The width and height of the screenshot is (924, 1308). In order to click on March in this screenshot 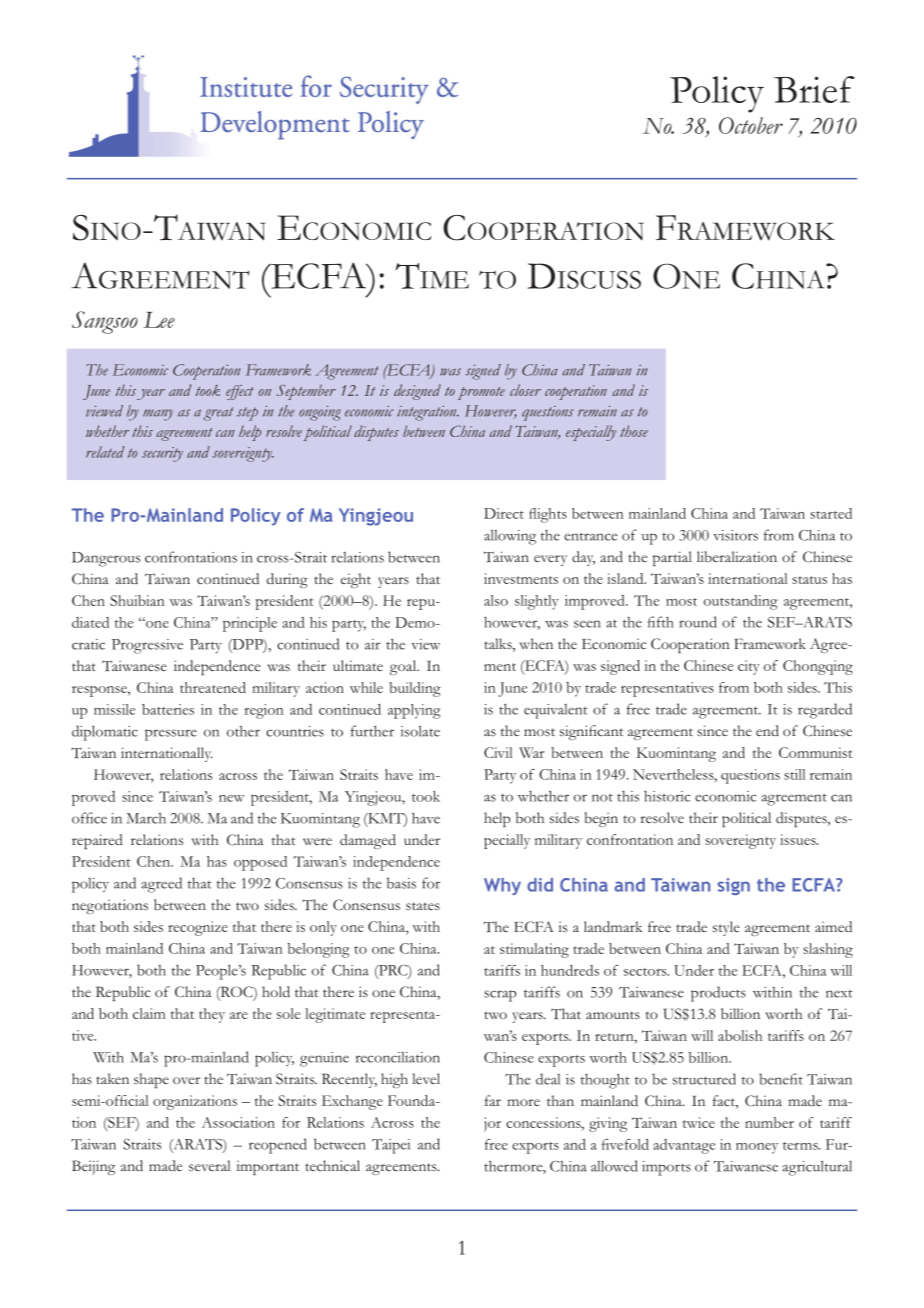, I will do `click(146, 818)`.
